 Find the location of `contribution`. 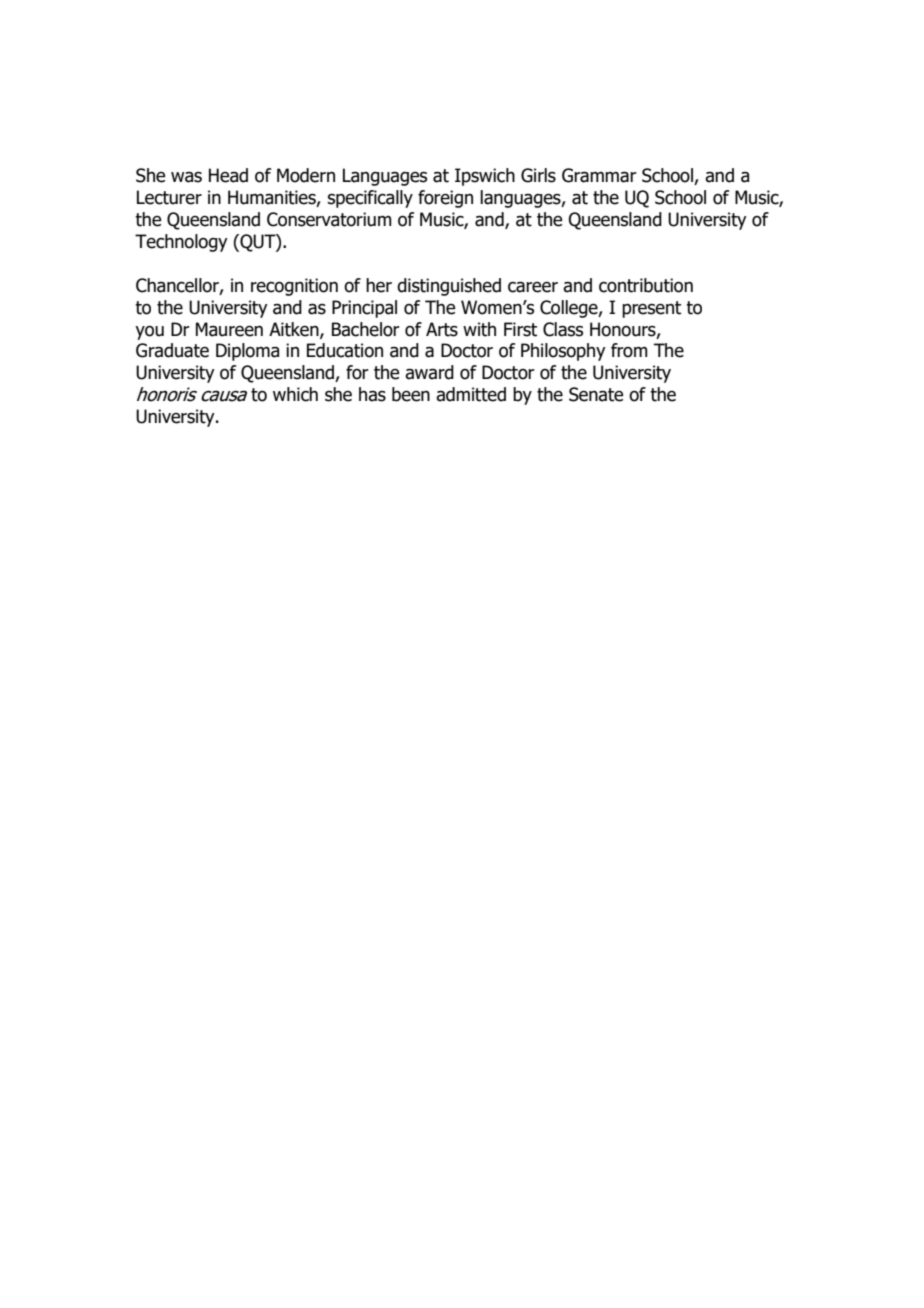

contribution is located at coordinates (646, 285).
